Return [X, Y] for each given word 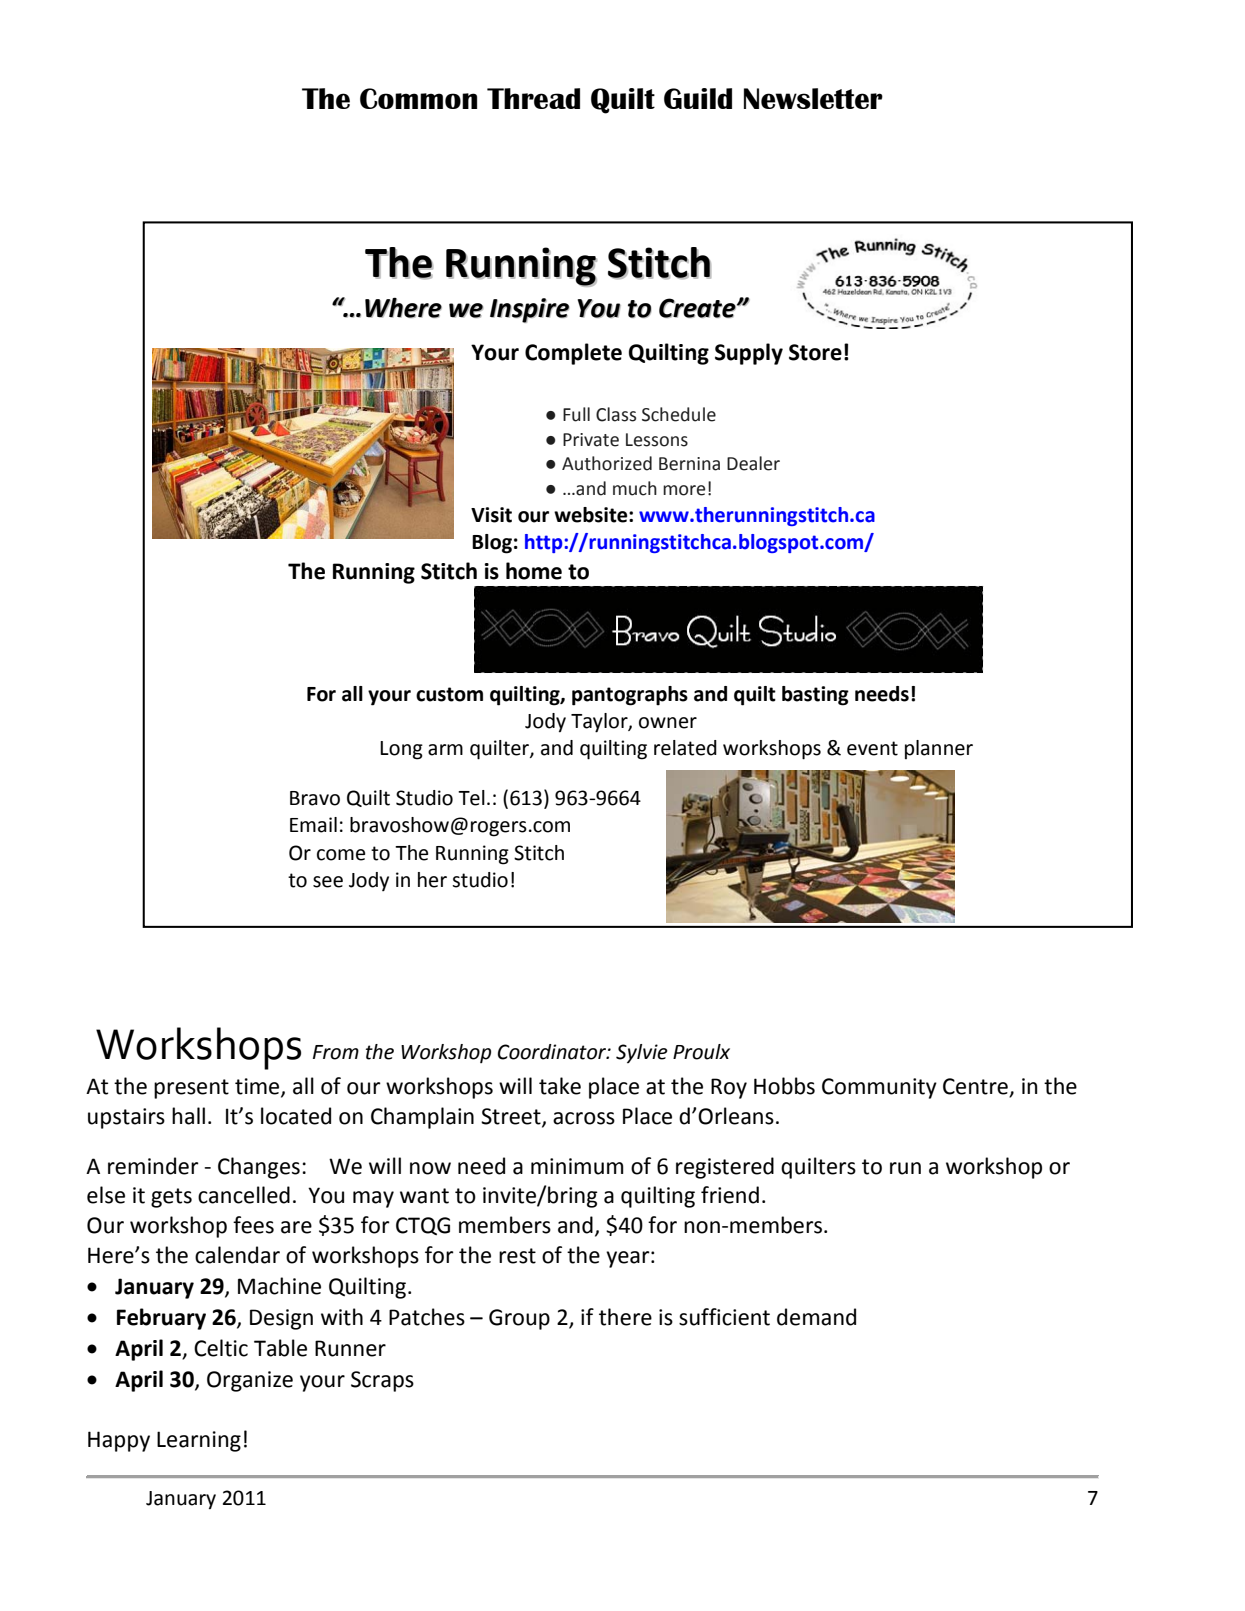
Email [313, 825]
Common [418, 98]
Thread [533, 98]
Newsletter [813, 98]
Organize [250, 1381]
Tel [471, 798]
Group [519, 1319]
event [872, 748]
